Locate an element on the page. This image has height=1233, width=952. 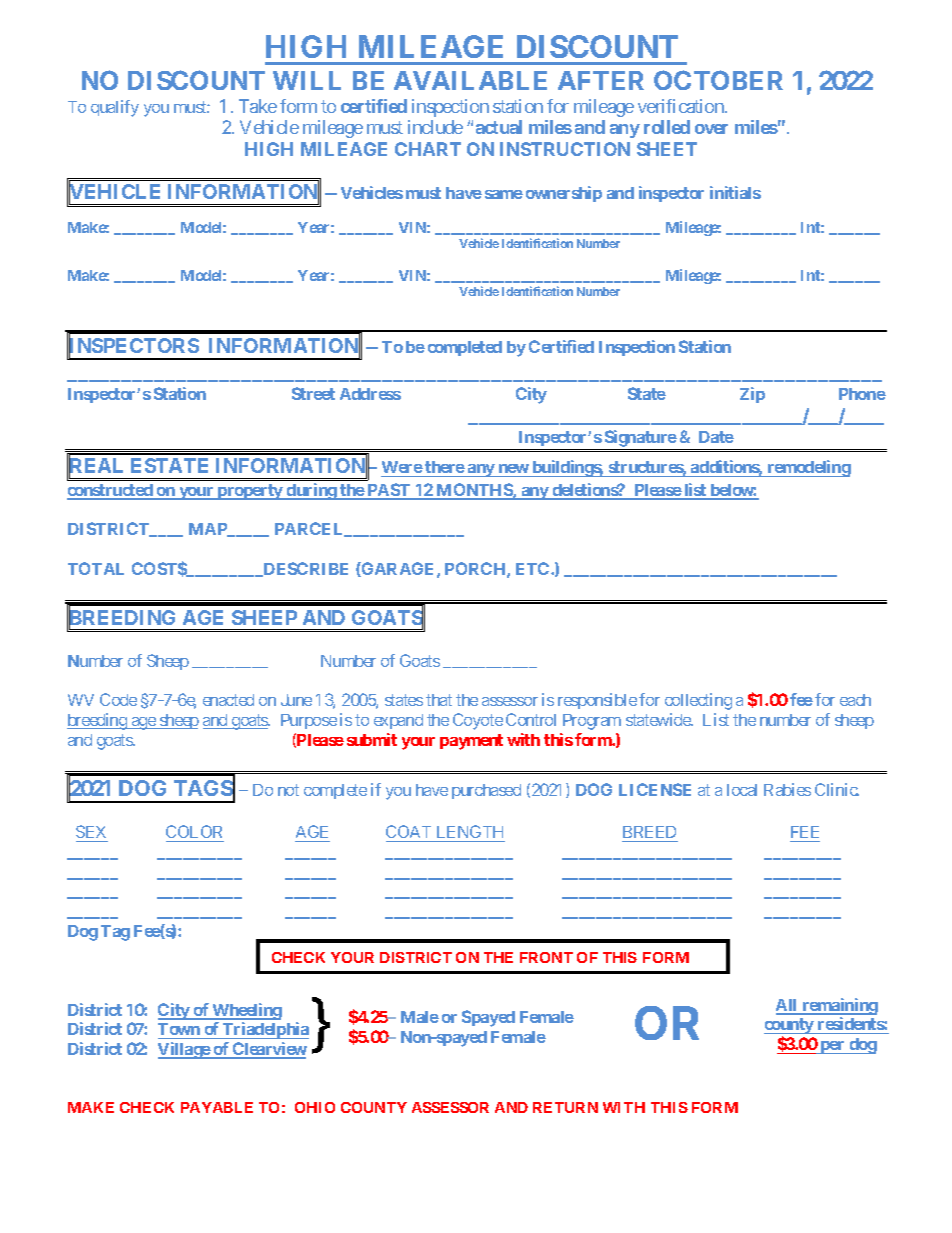
enacted is located at coordinates (228, 700).
